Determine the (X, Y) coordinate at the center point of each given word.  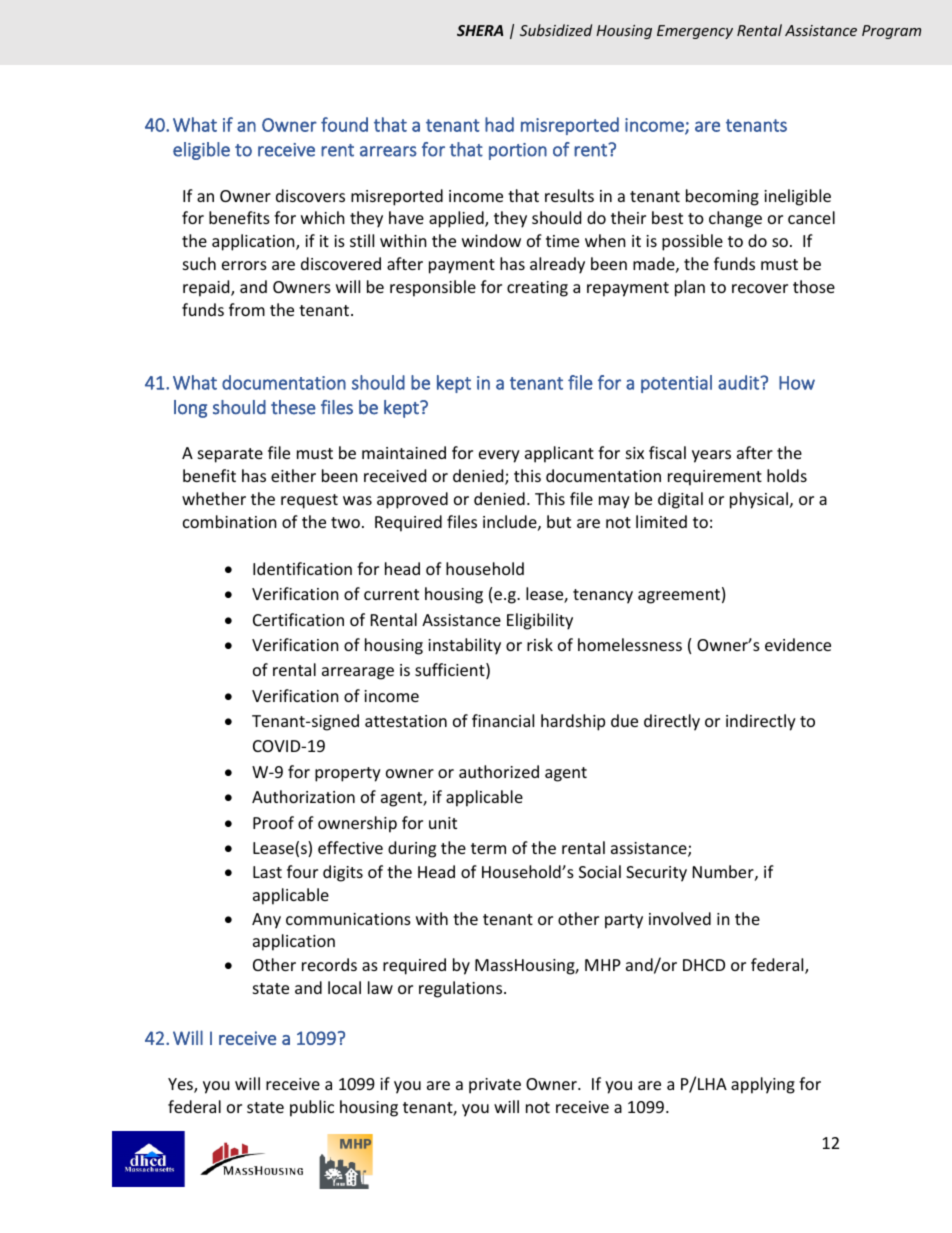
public (312, 1108)
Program (891, 32)
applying (763, 1085)
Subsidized (556, 30)
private (495, 1086)
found (344, 124)
